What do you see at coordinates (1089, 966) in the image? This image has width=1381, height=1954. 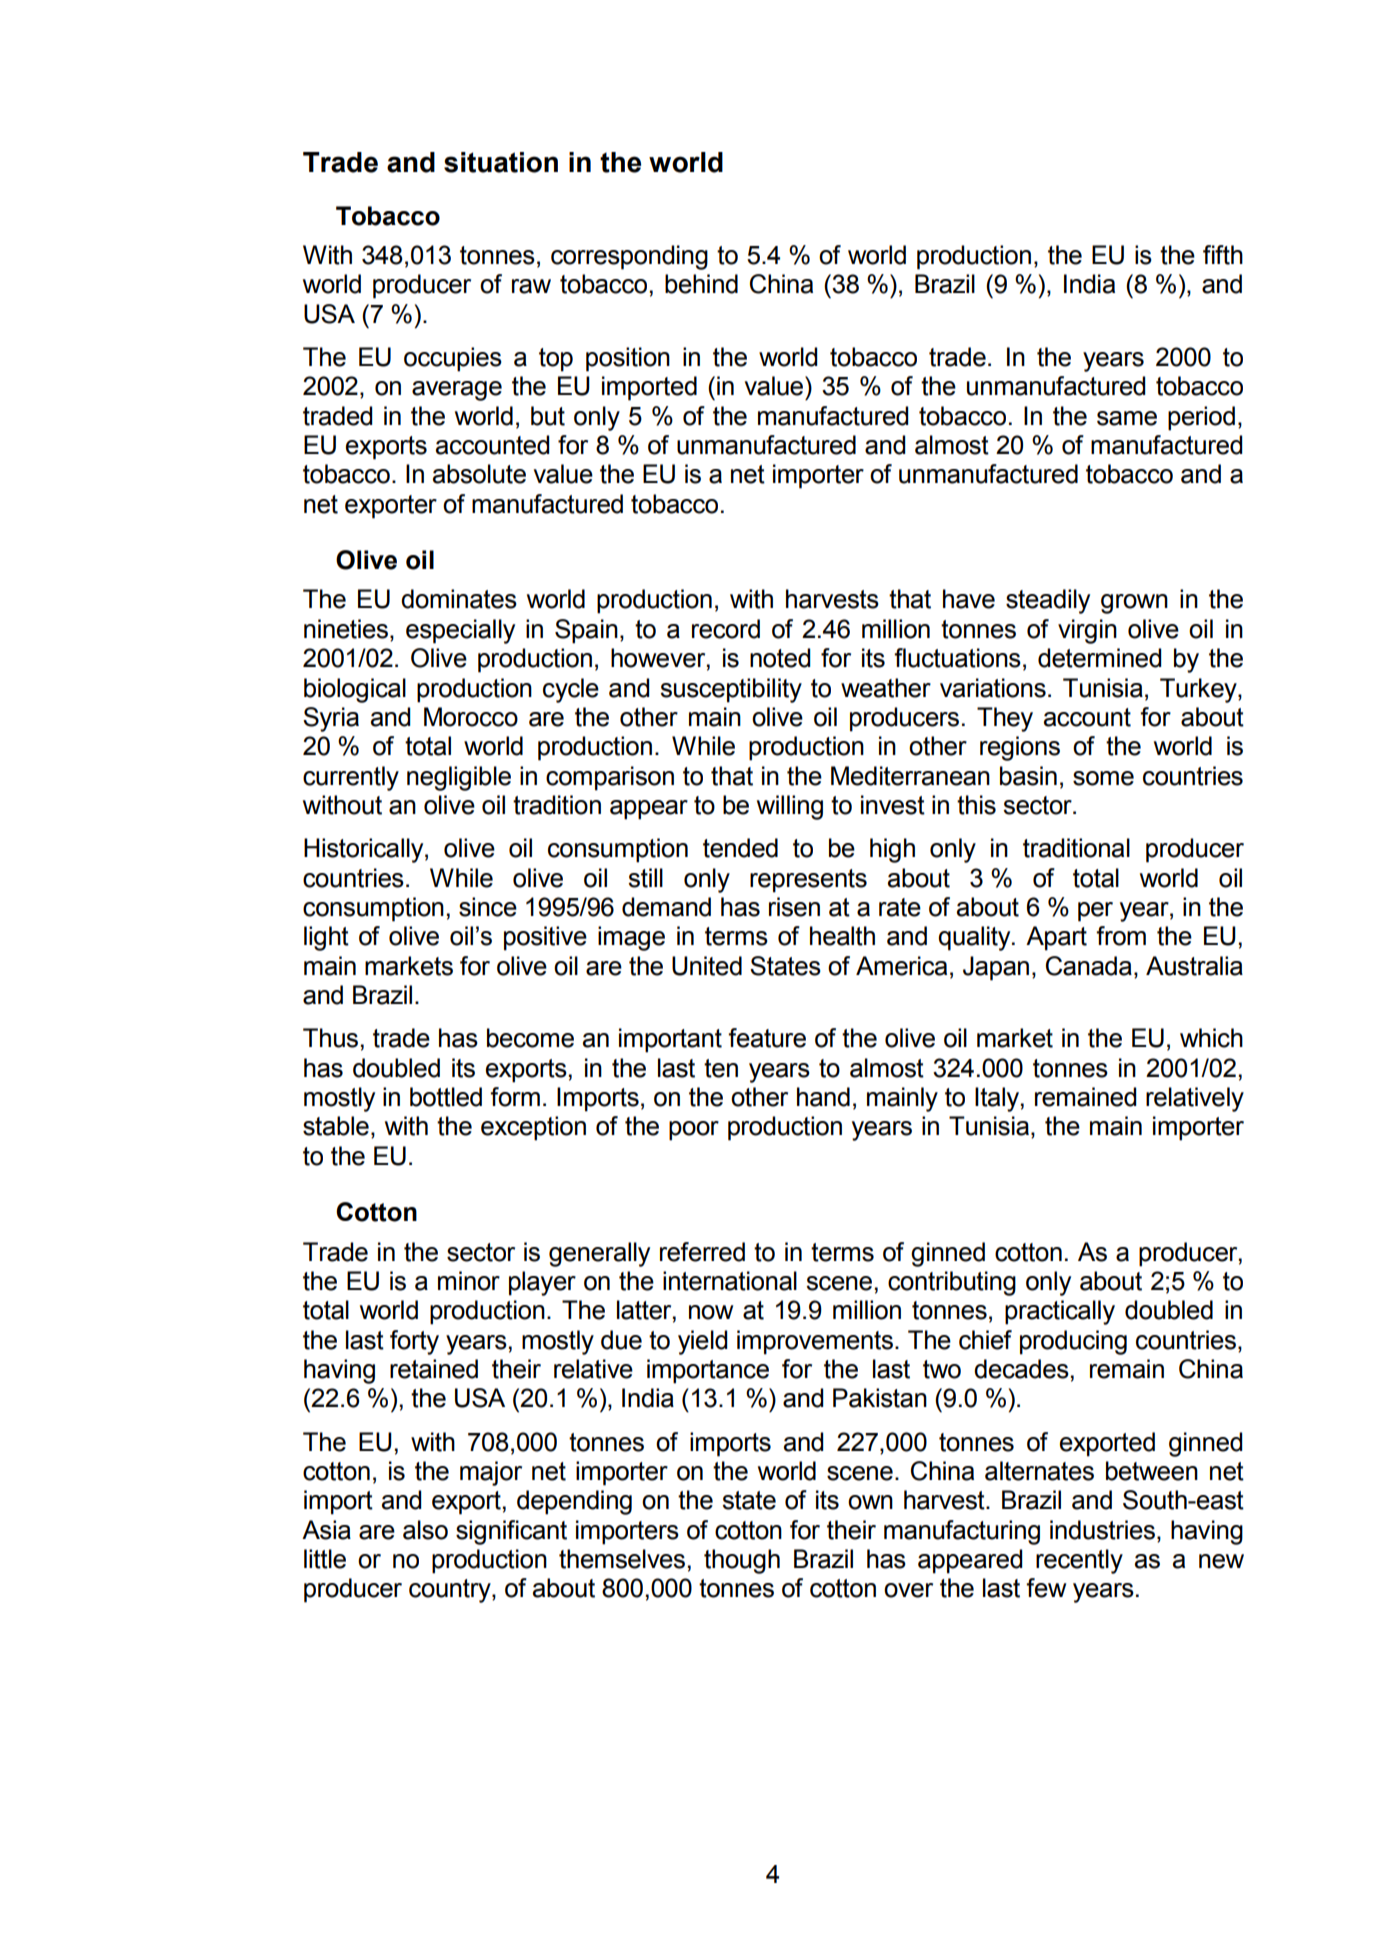 I see `Canada` at bounding box center [1089, 966].
